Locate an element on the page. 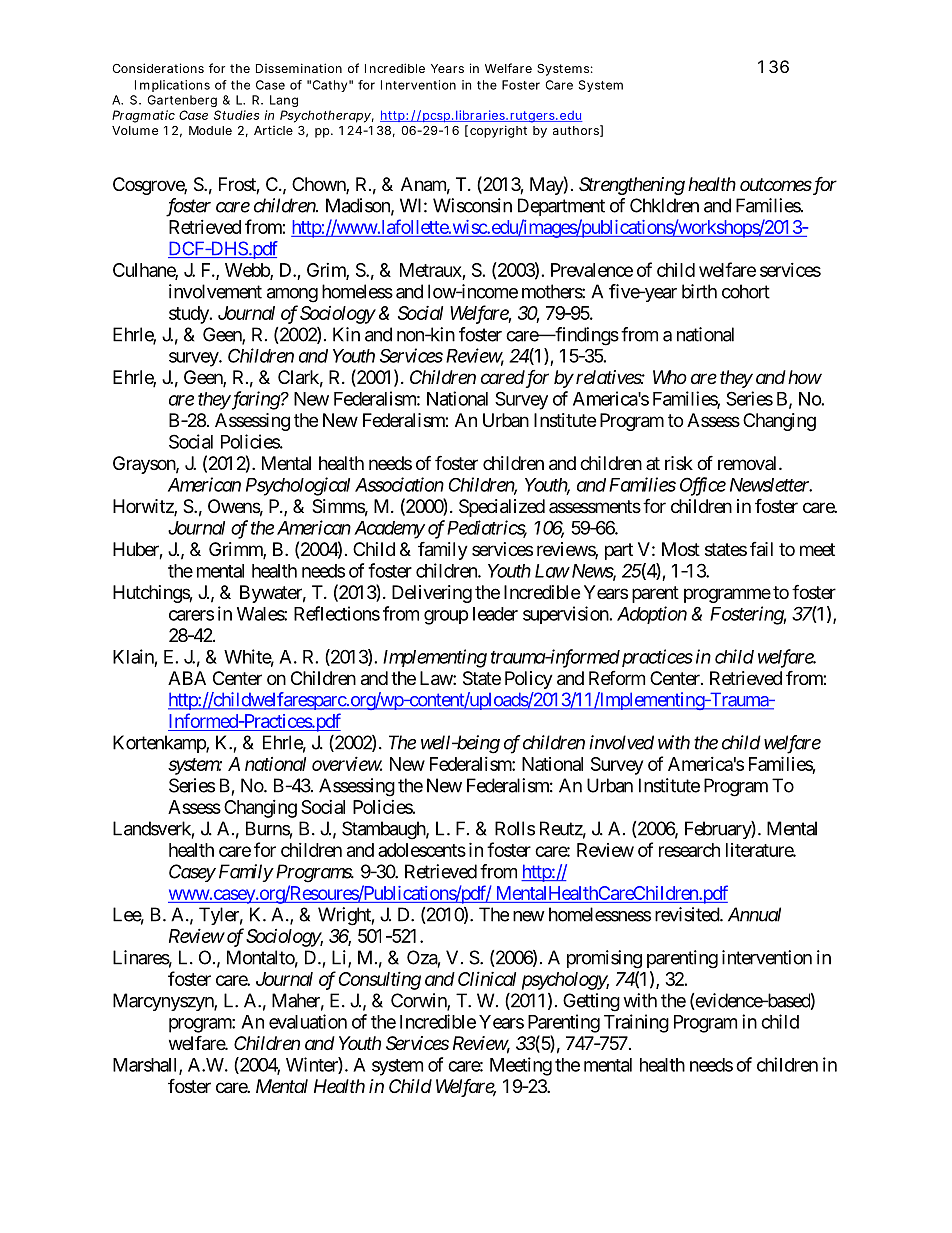 The image size is (952, 1233). Horwitz is located at coordinates (144, 507).
